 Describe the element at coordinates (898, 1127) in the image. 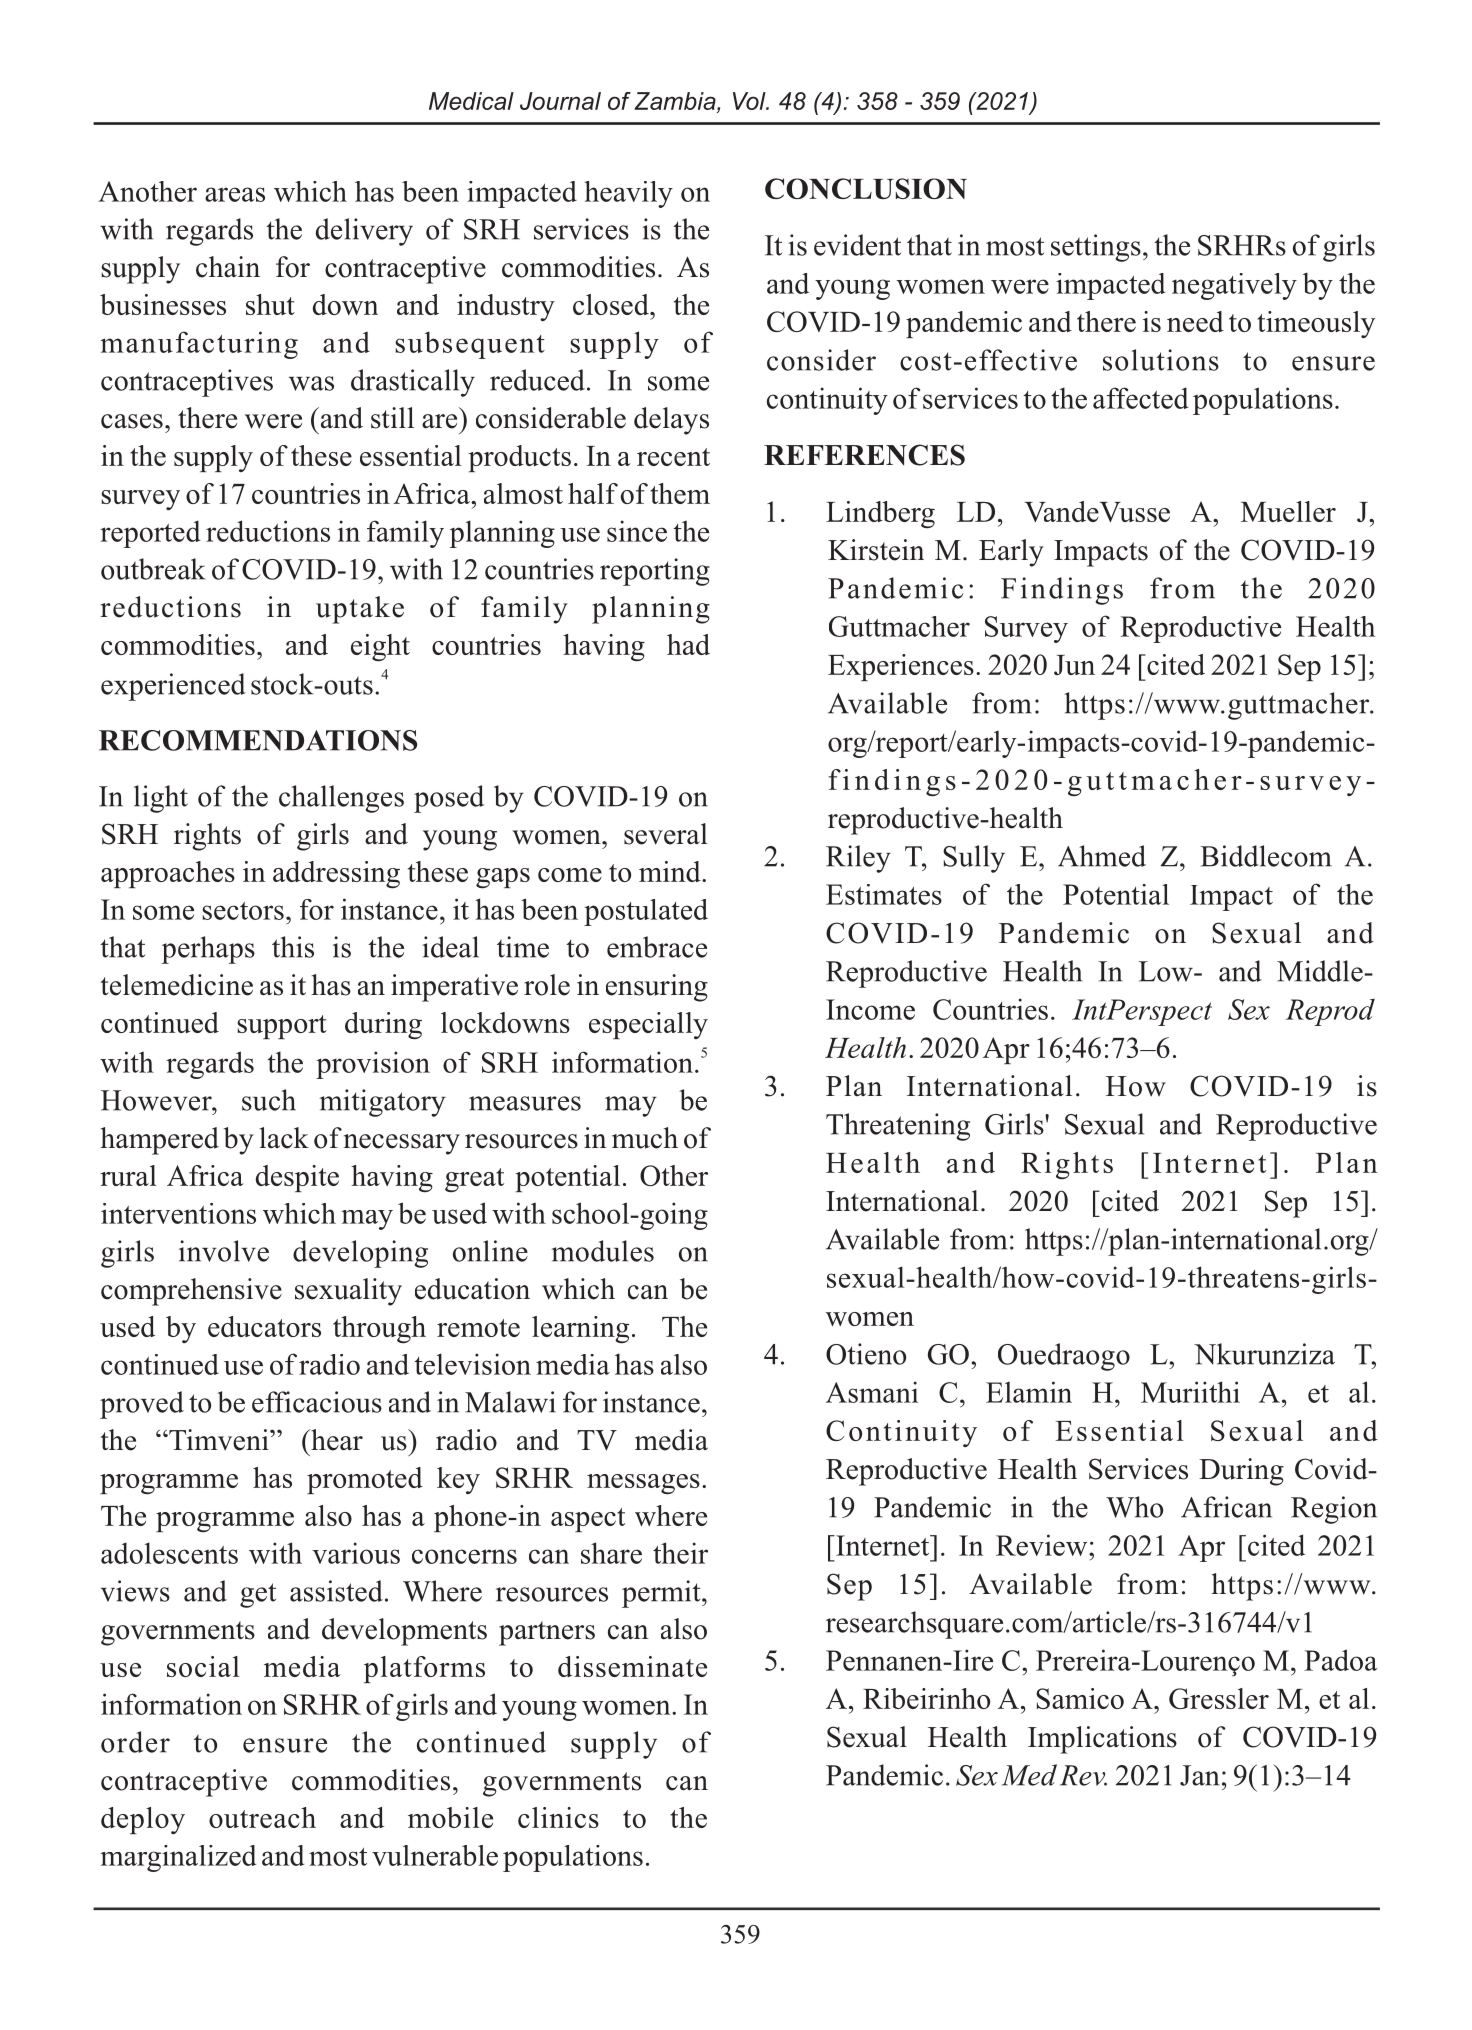

I see `Threatening` at that location.
